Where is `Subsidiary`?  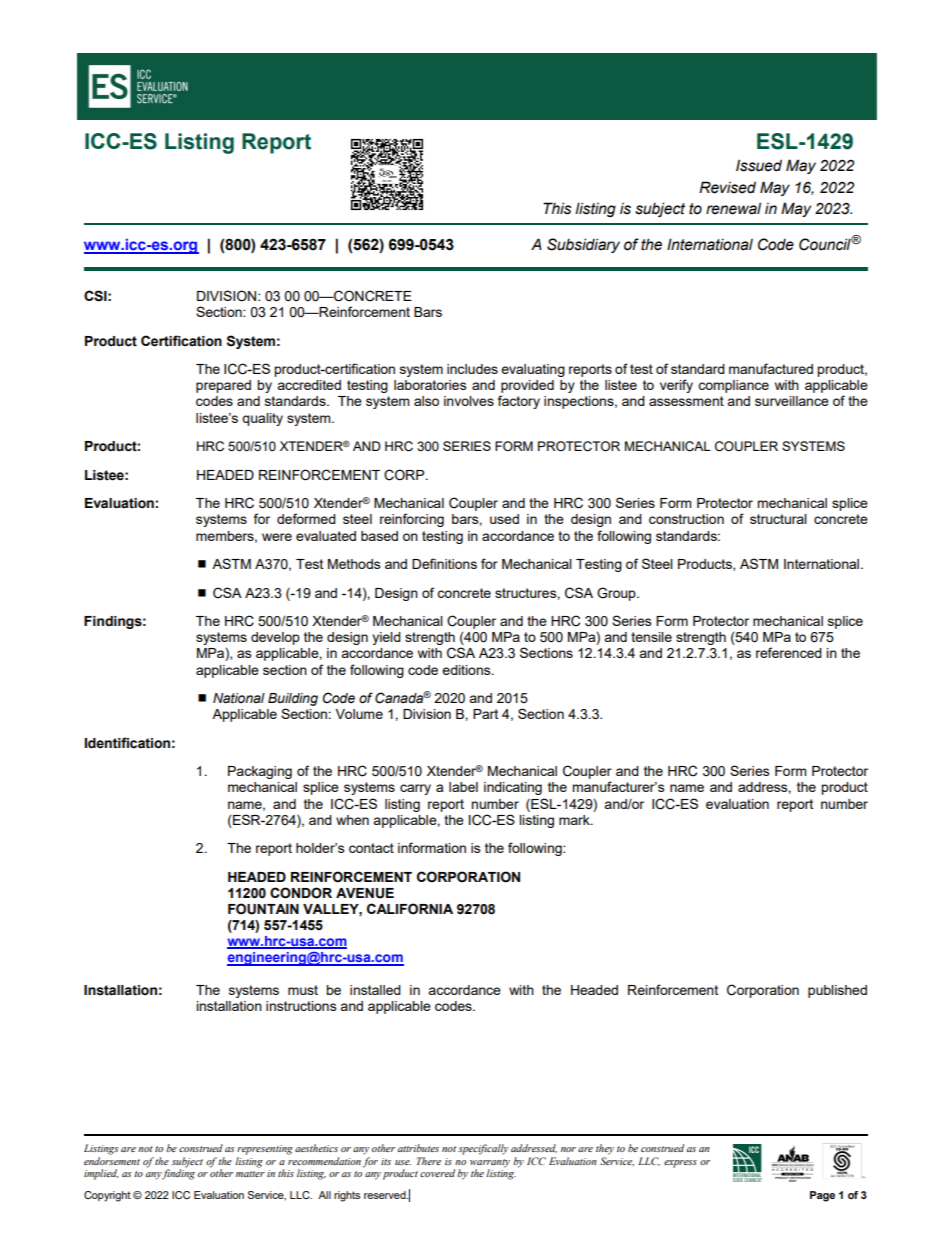
Subsidiary is located at coordinates (583, 245).
